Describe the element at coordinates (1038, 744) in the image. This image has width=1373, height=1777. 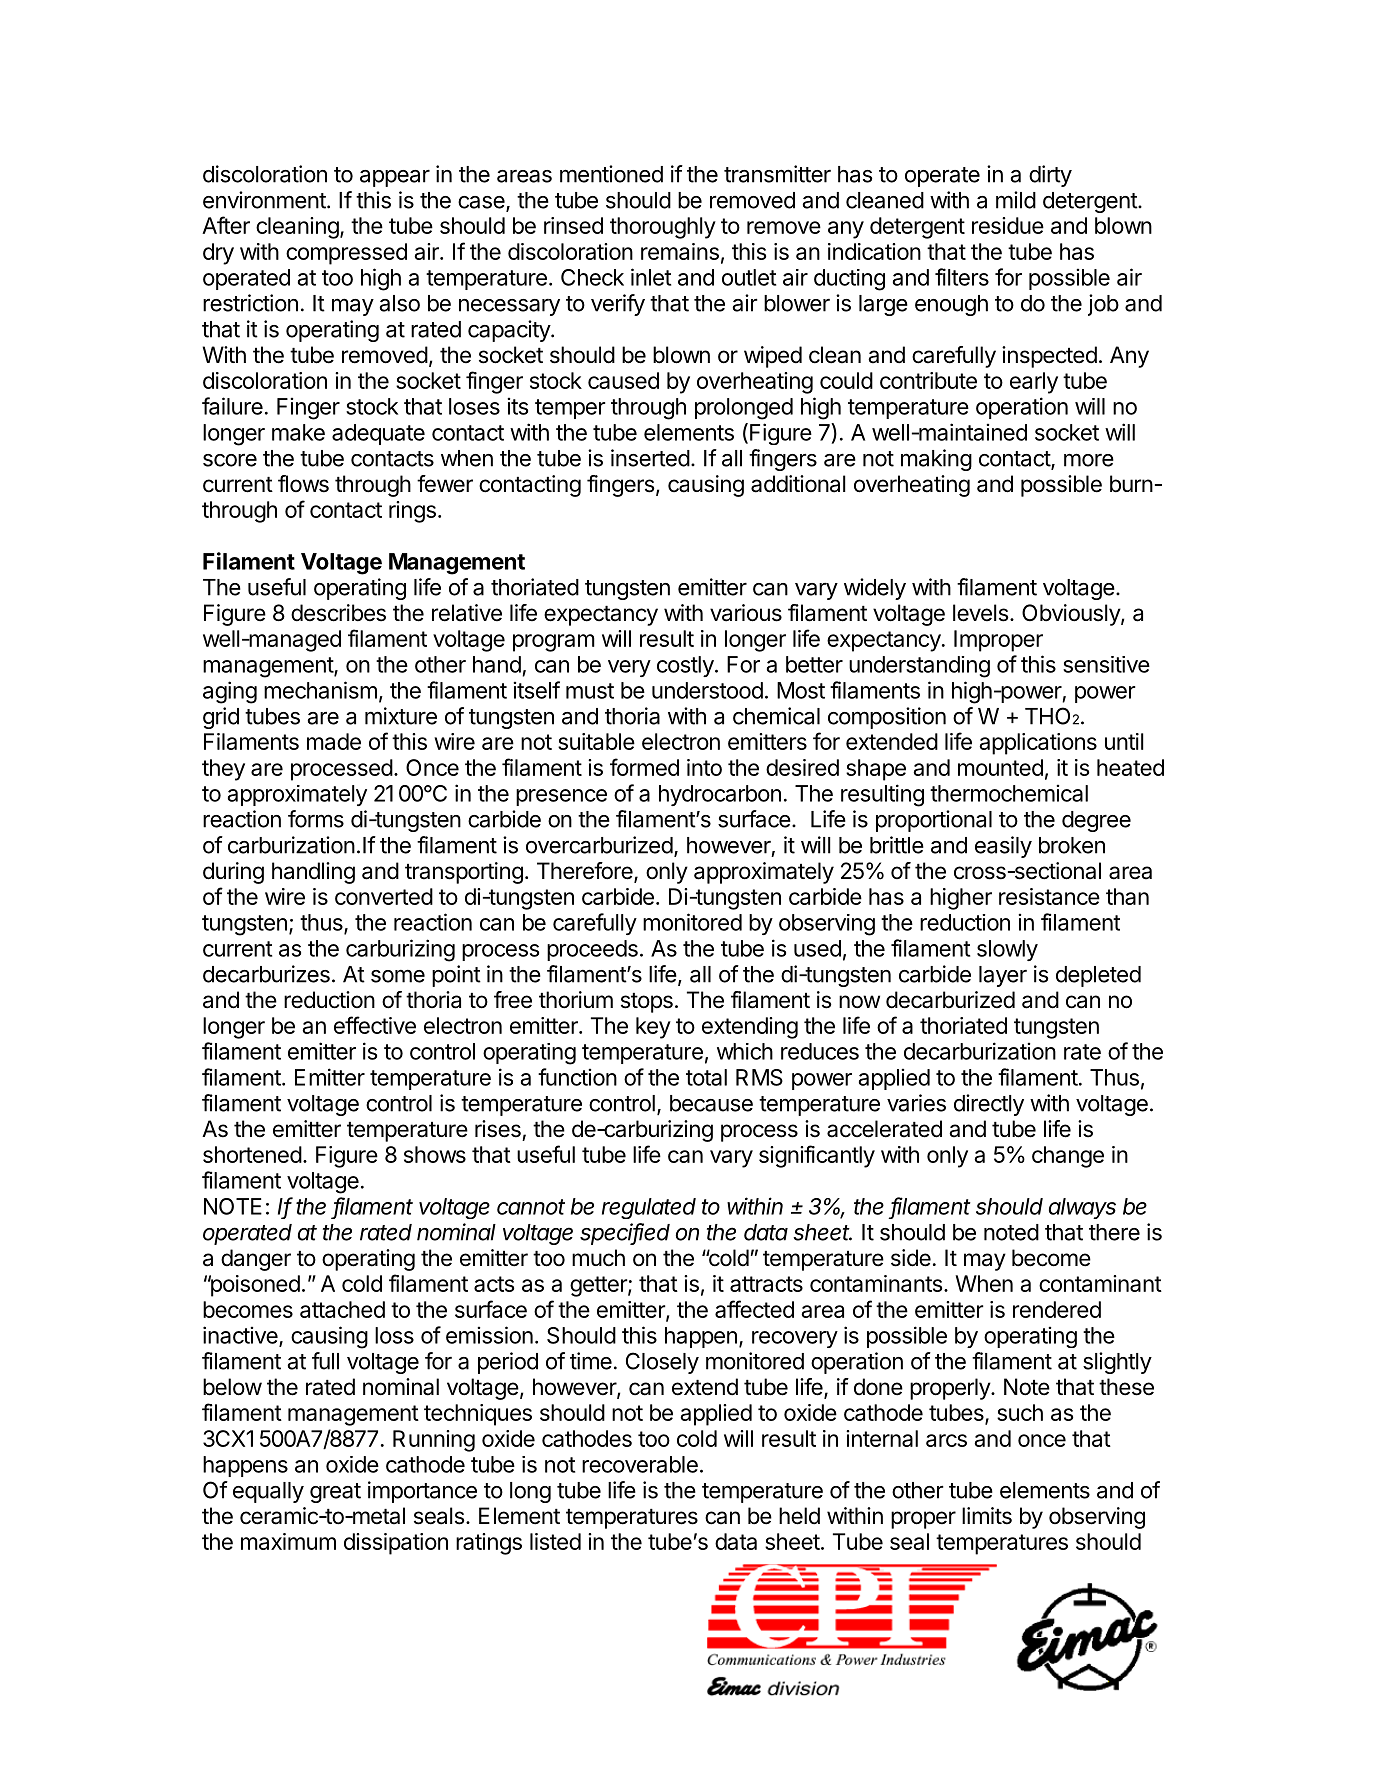
I see `applications` at that location.
